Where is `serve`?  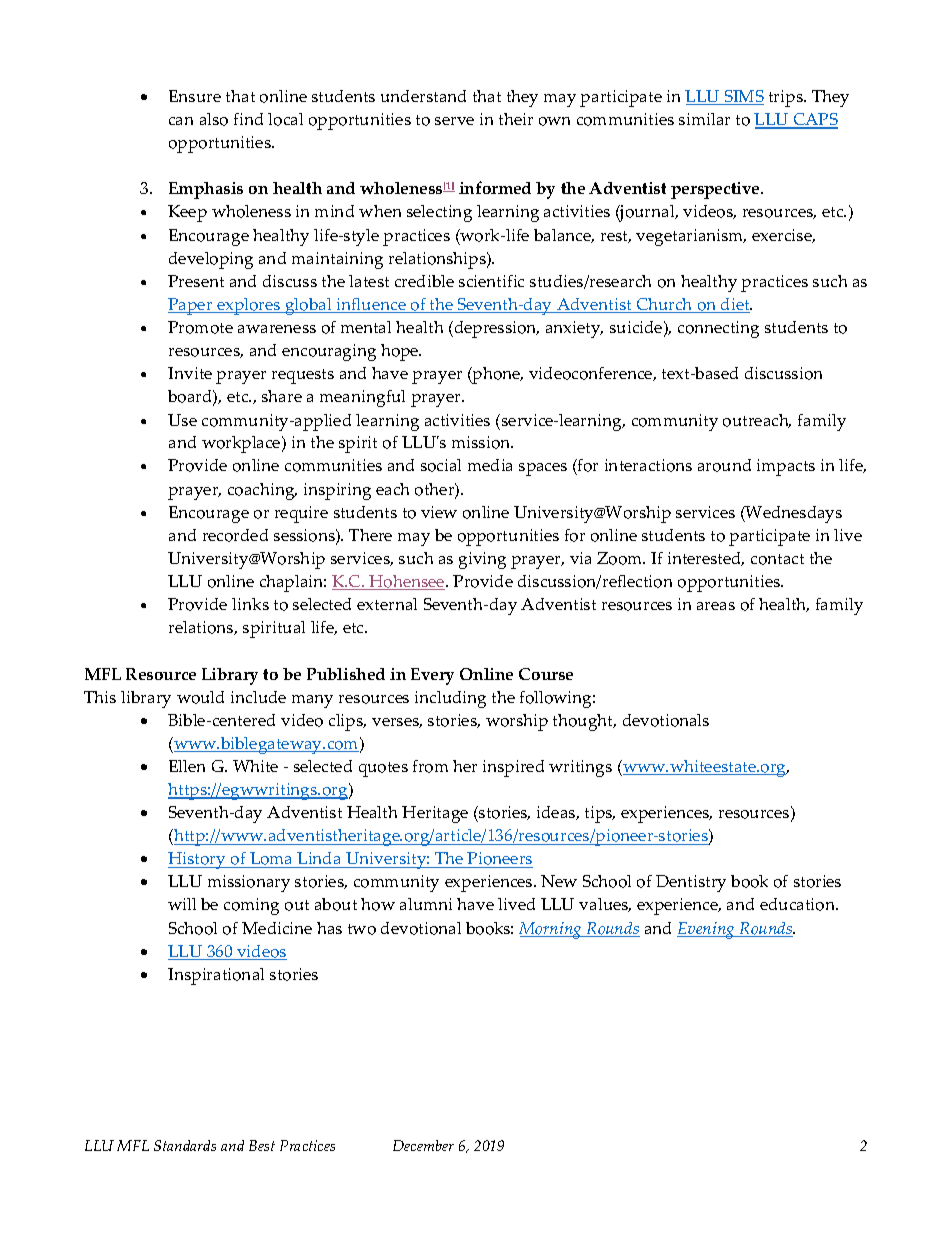 serve is located at coordinates (454, 121).
